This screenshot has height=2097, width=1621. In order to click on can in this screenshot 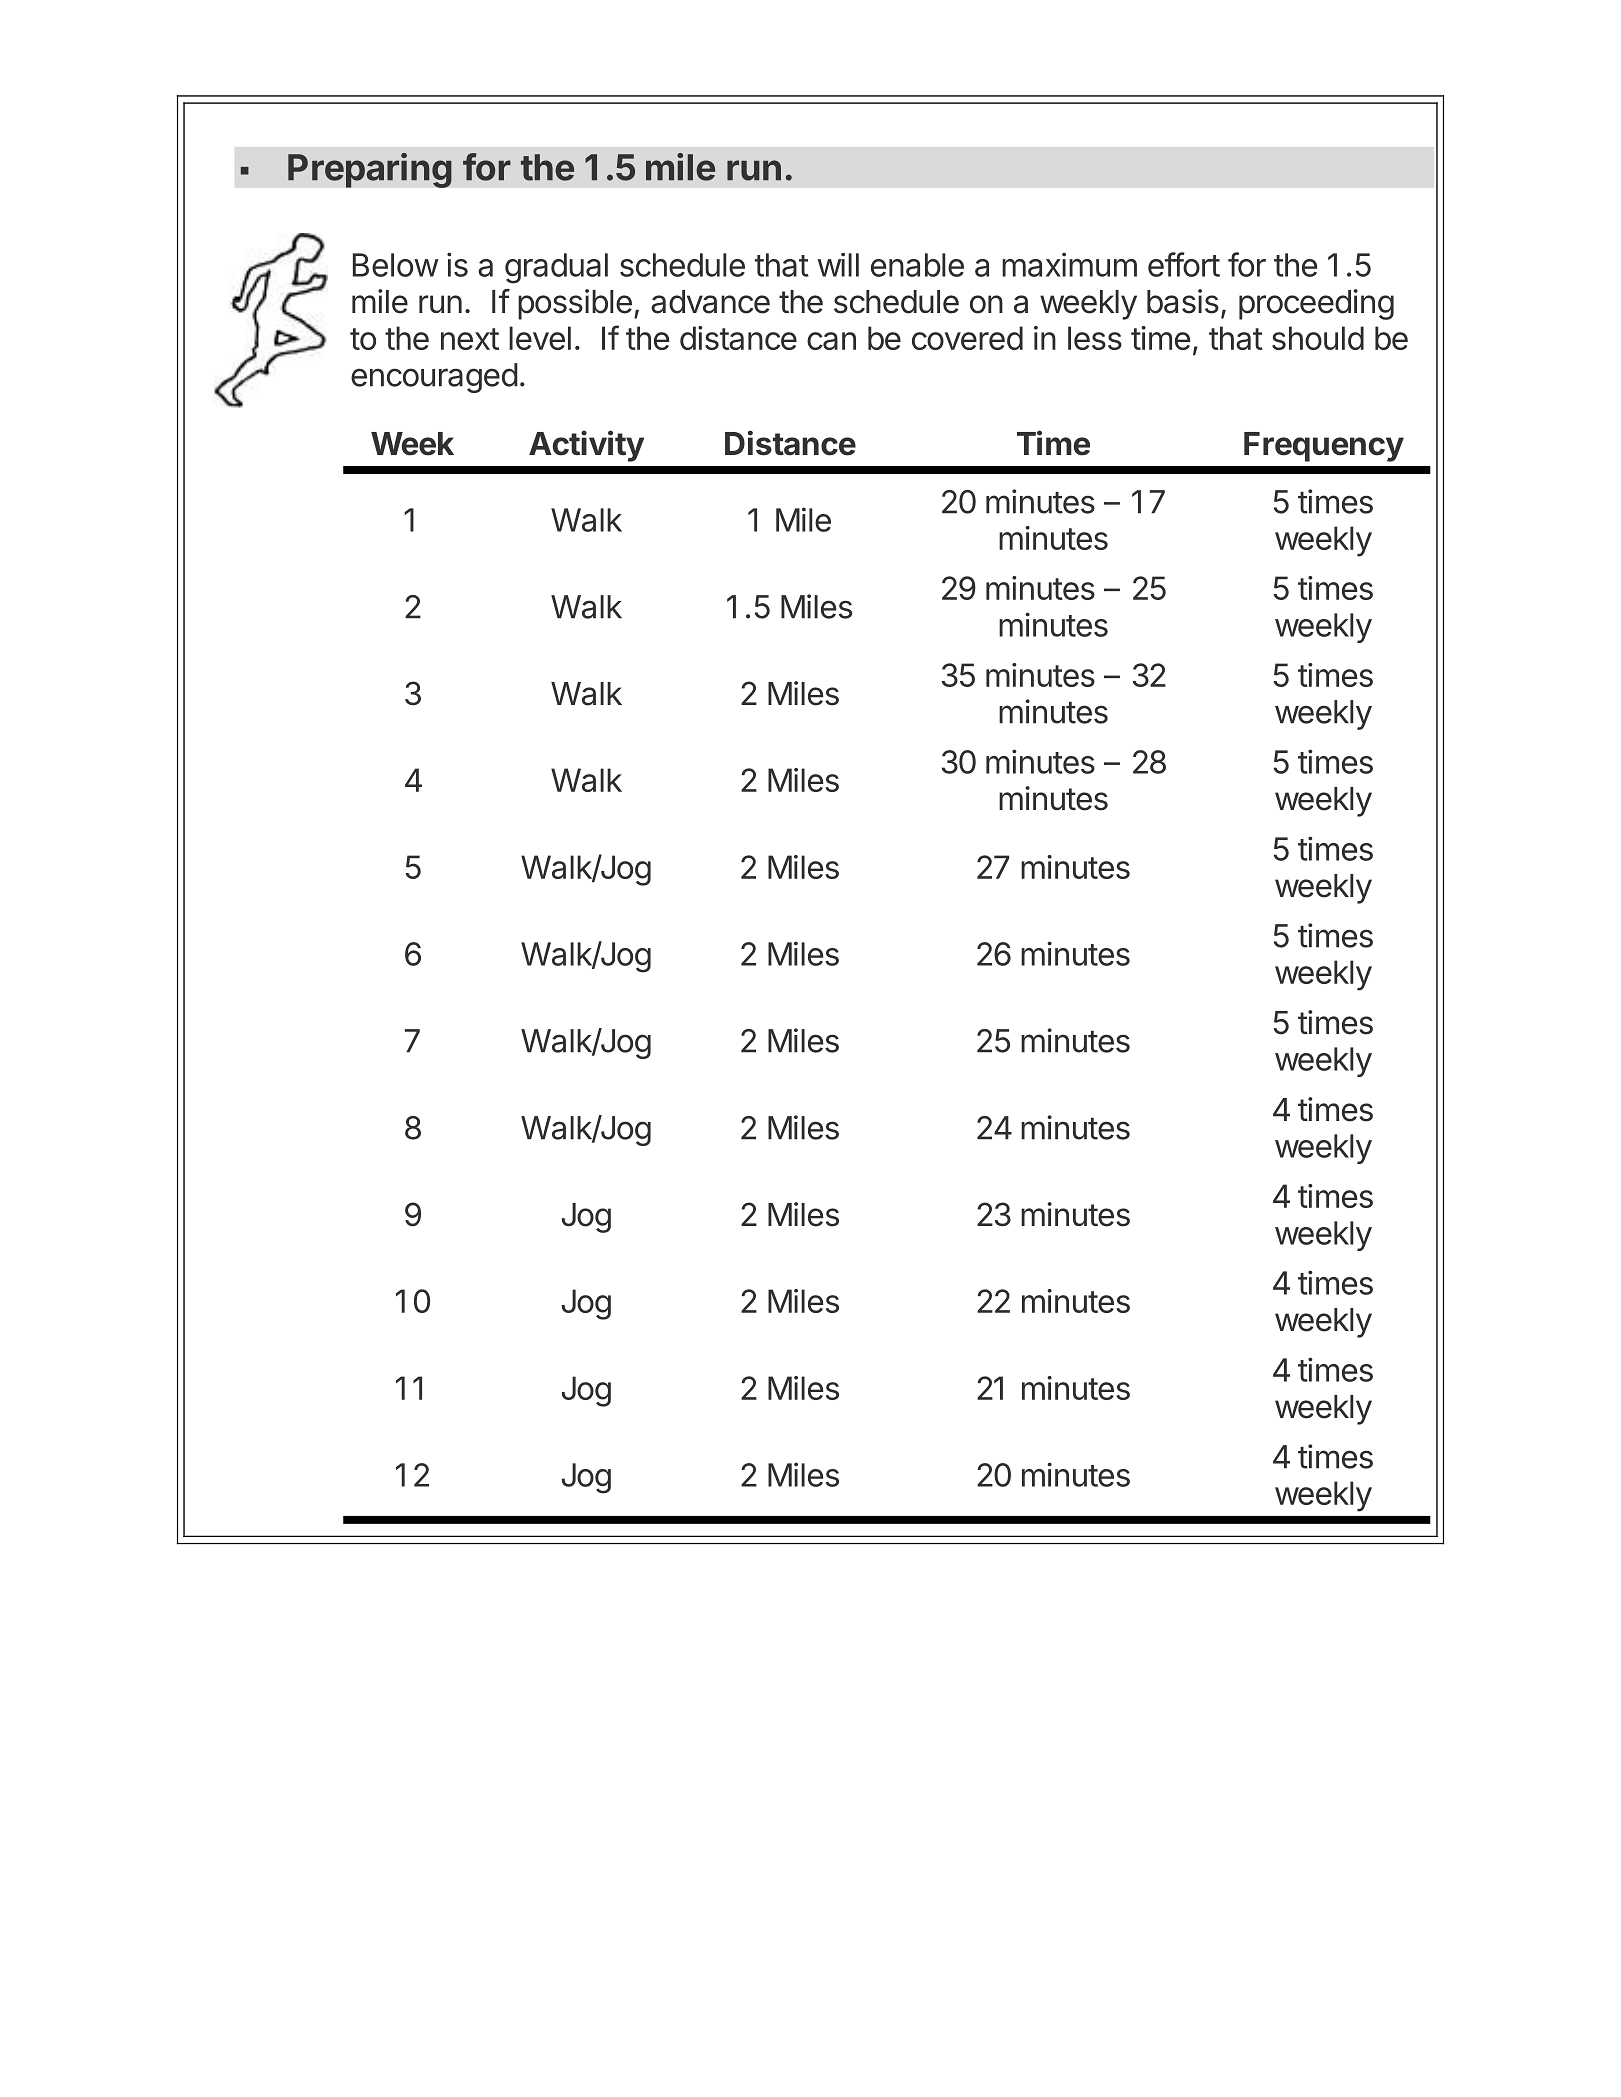, I will do `click(831, 341)`.
